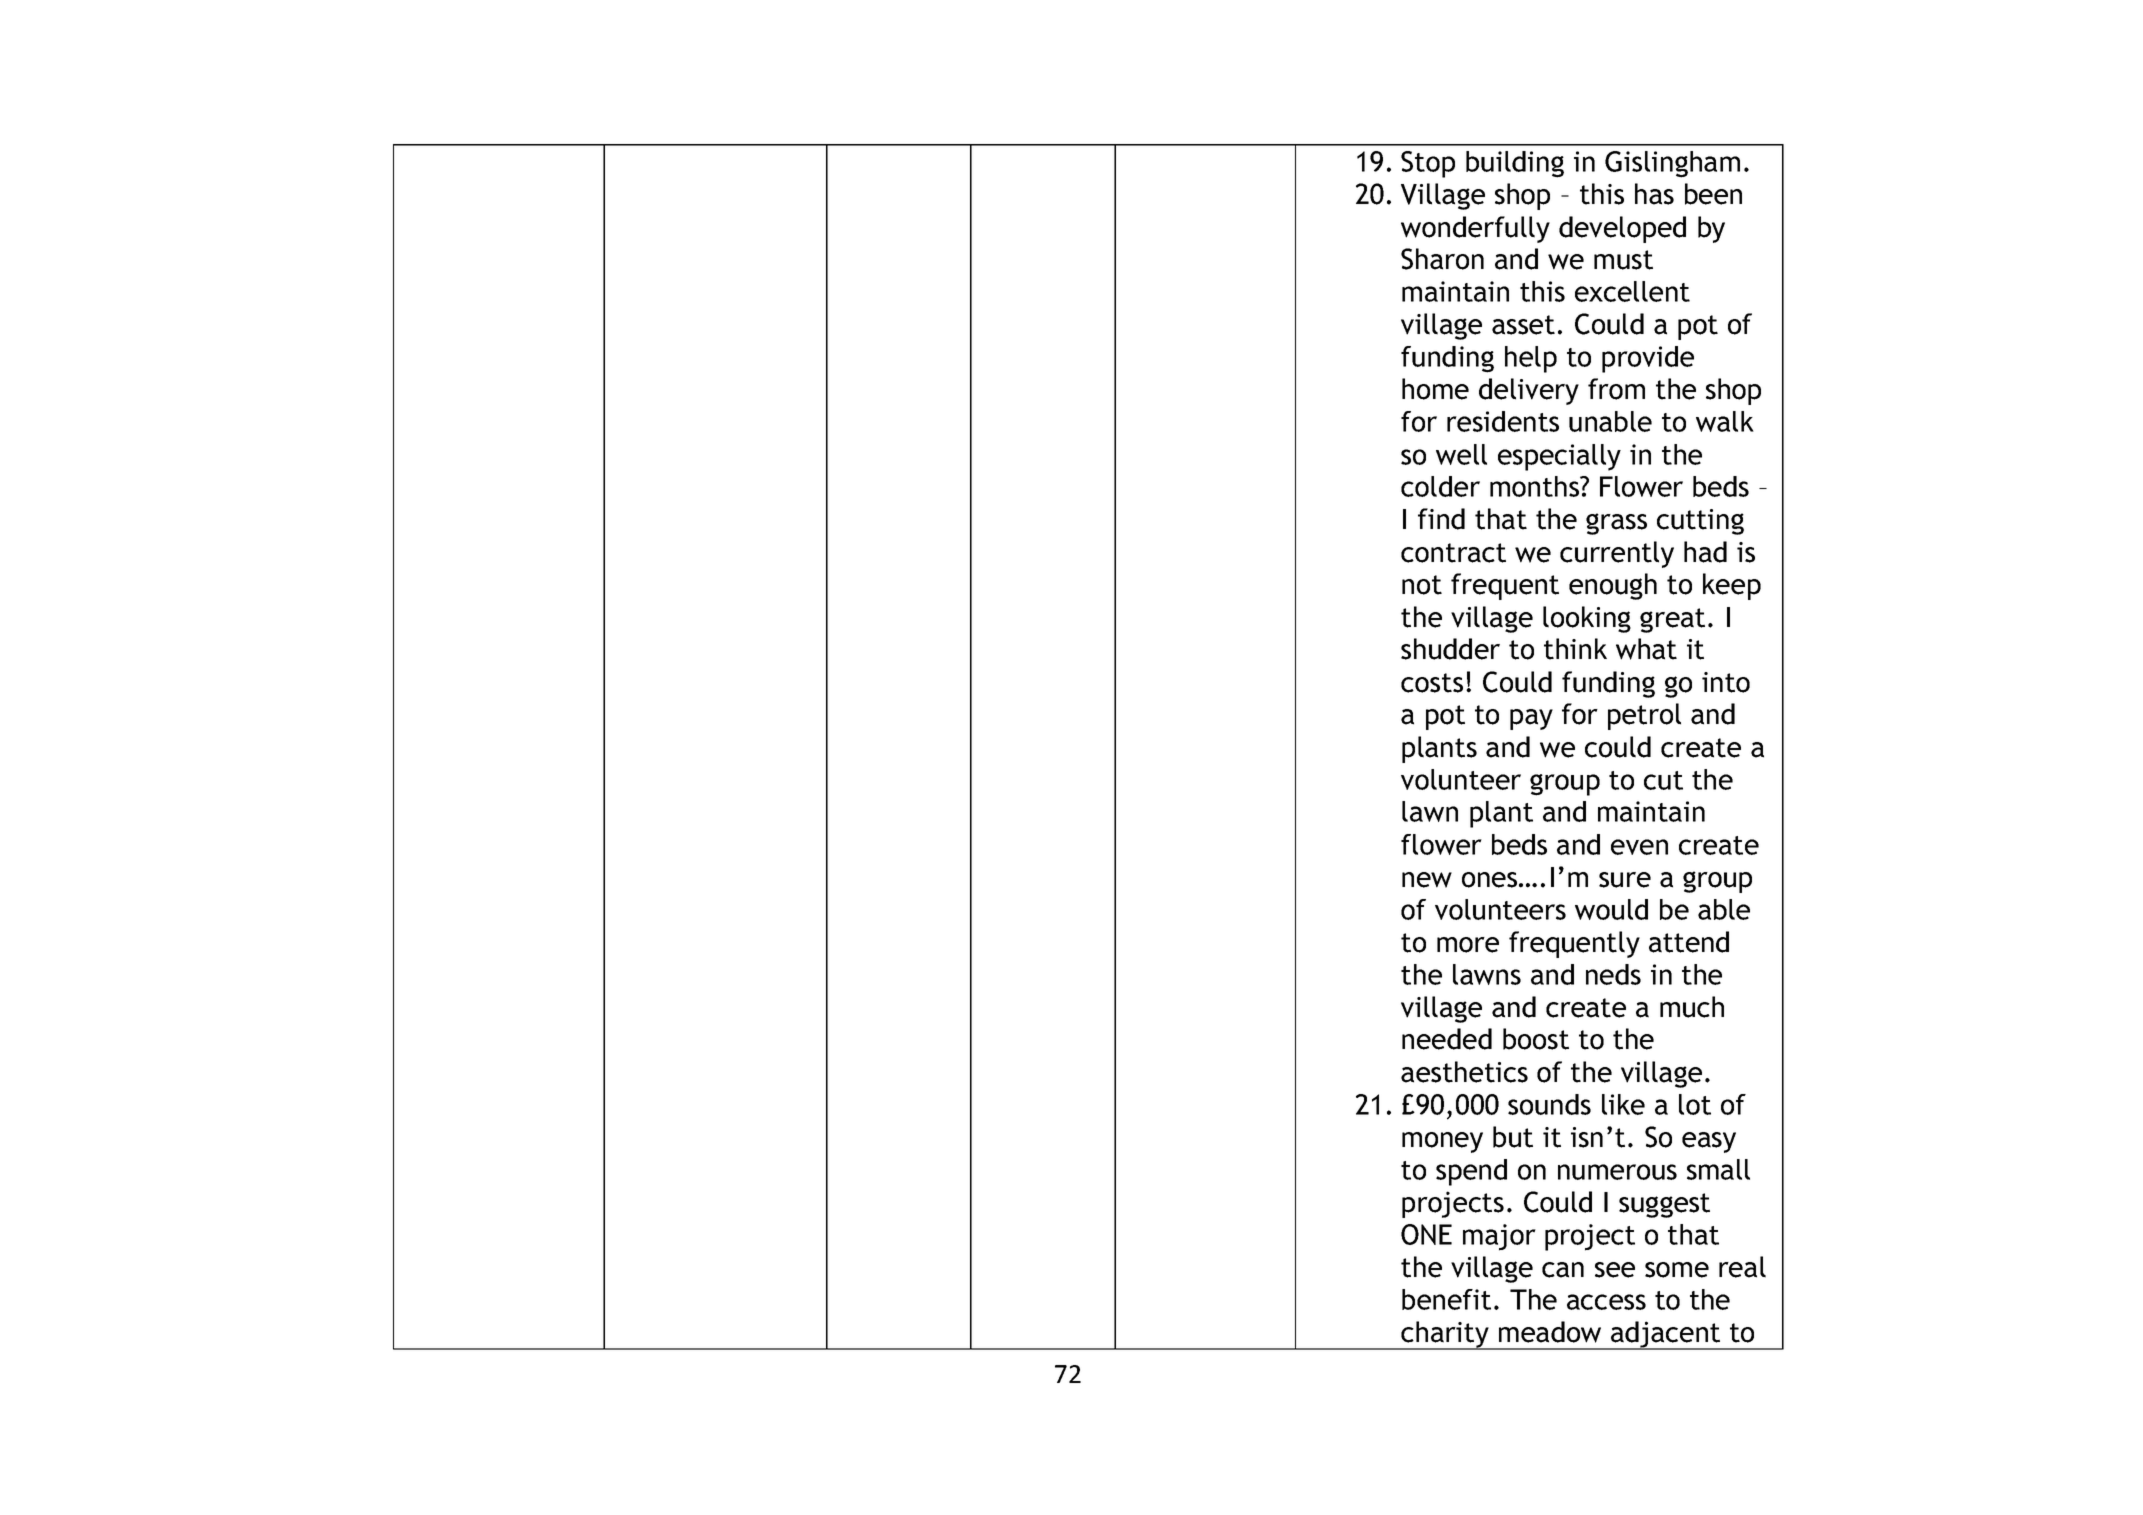 This image has width=2143, height=1515. Describe the element at coordinates (1726, 682) in the image. I see `into` at that location.
